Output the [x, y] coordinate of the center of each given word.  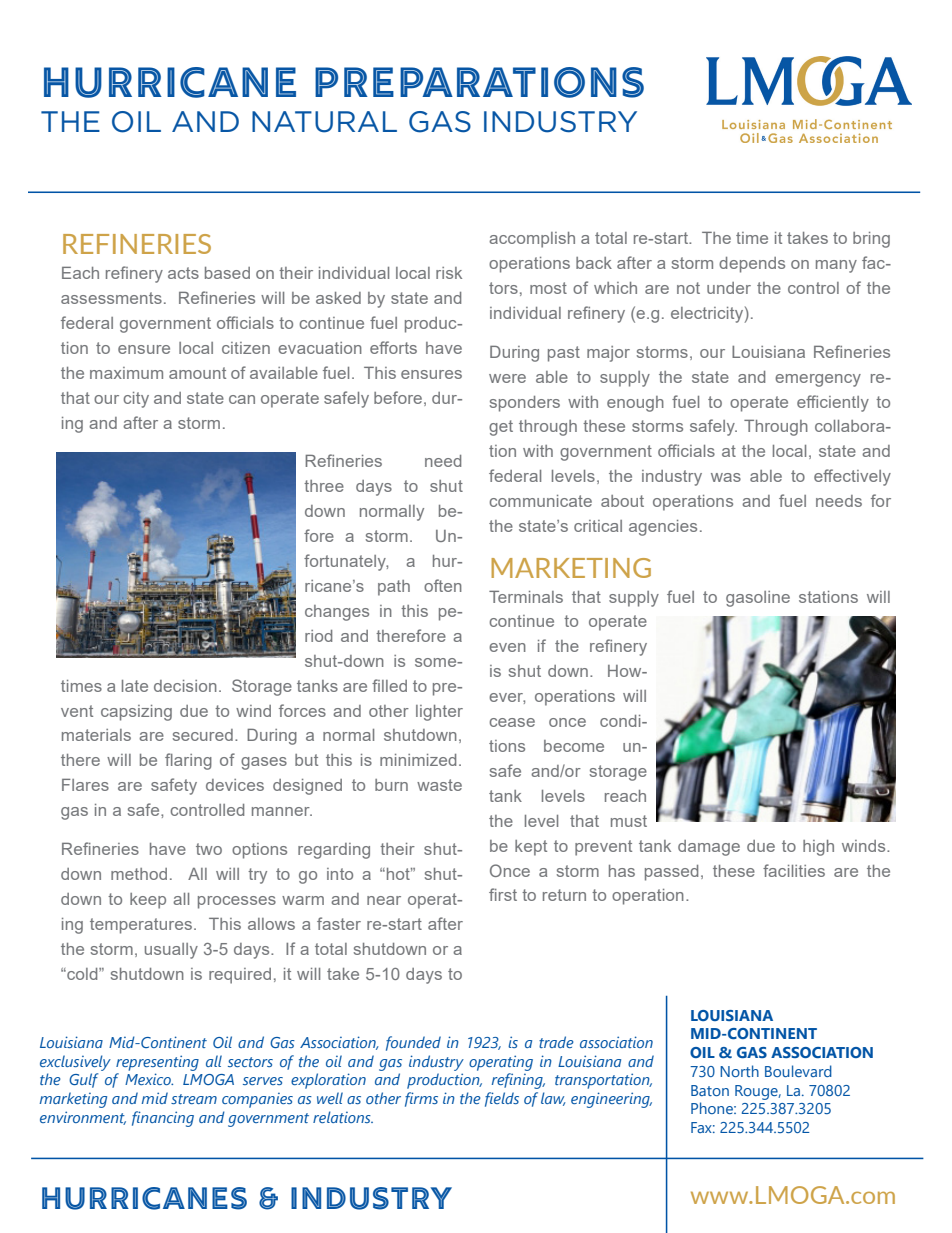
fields [502, 1099]
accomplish [532, 240]
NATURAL [324, 122]
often [443, 585]
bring [871, 240]
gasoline [758, 599]
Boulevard [798, 1071]
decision [185, 686]
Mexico [149, 1079]
